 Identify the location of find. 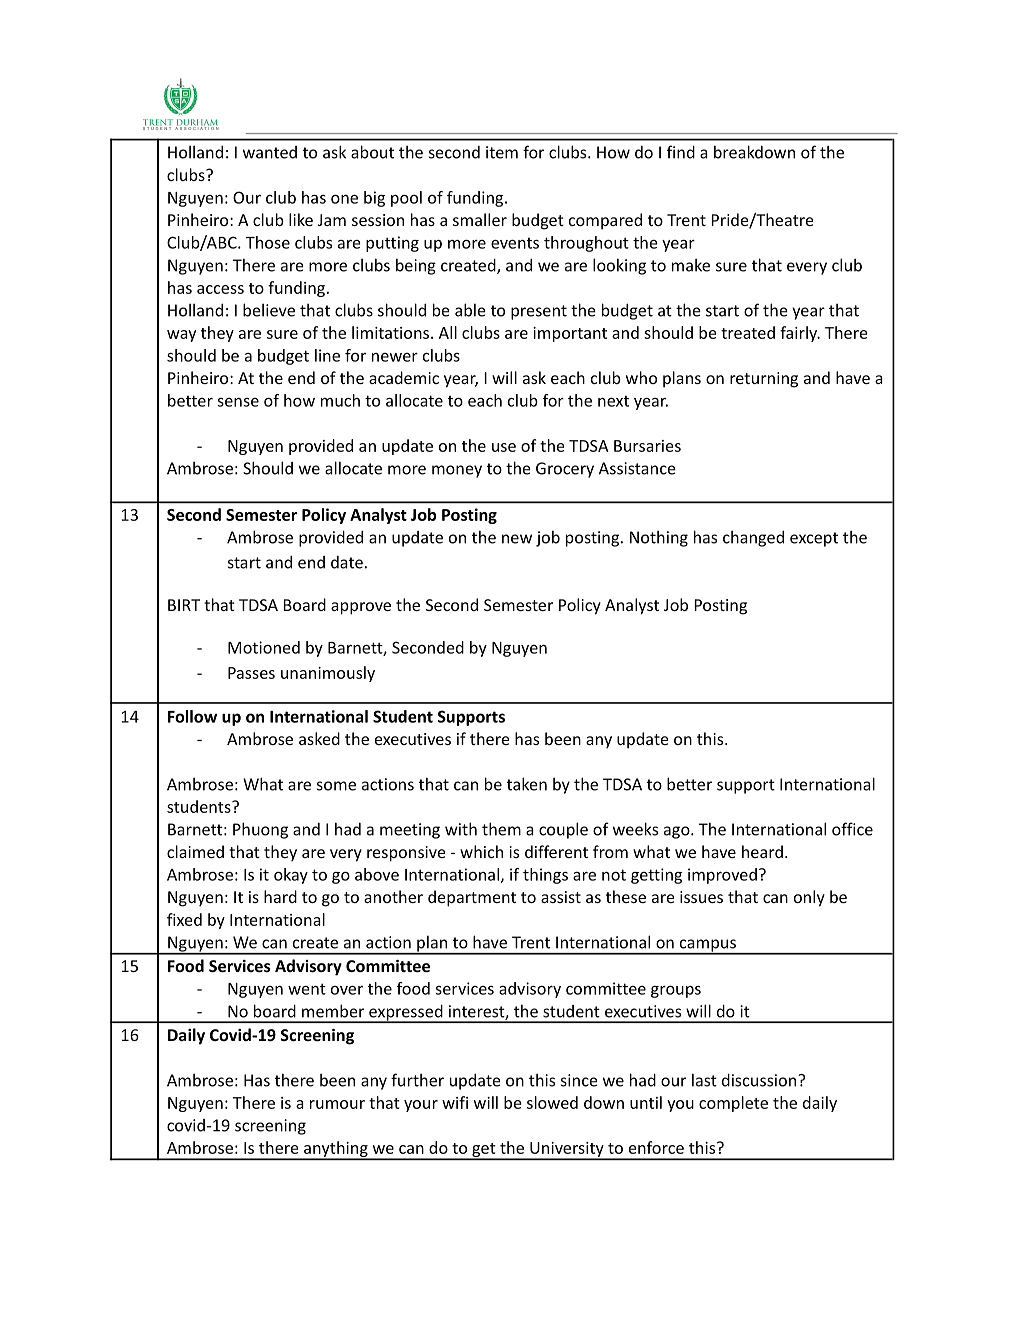
(681, 152).
